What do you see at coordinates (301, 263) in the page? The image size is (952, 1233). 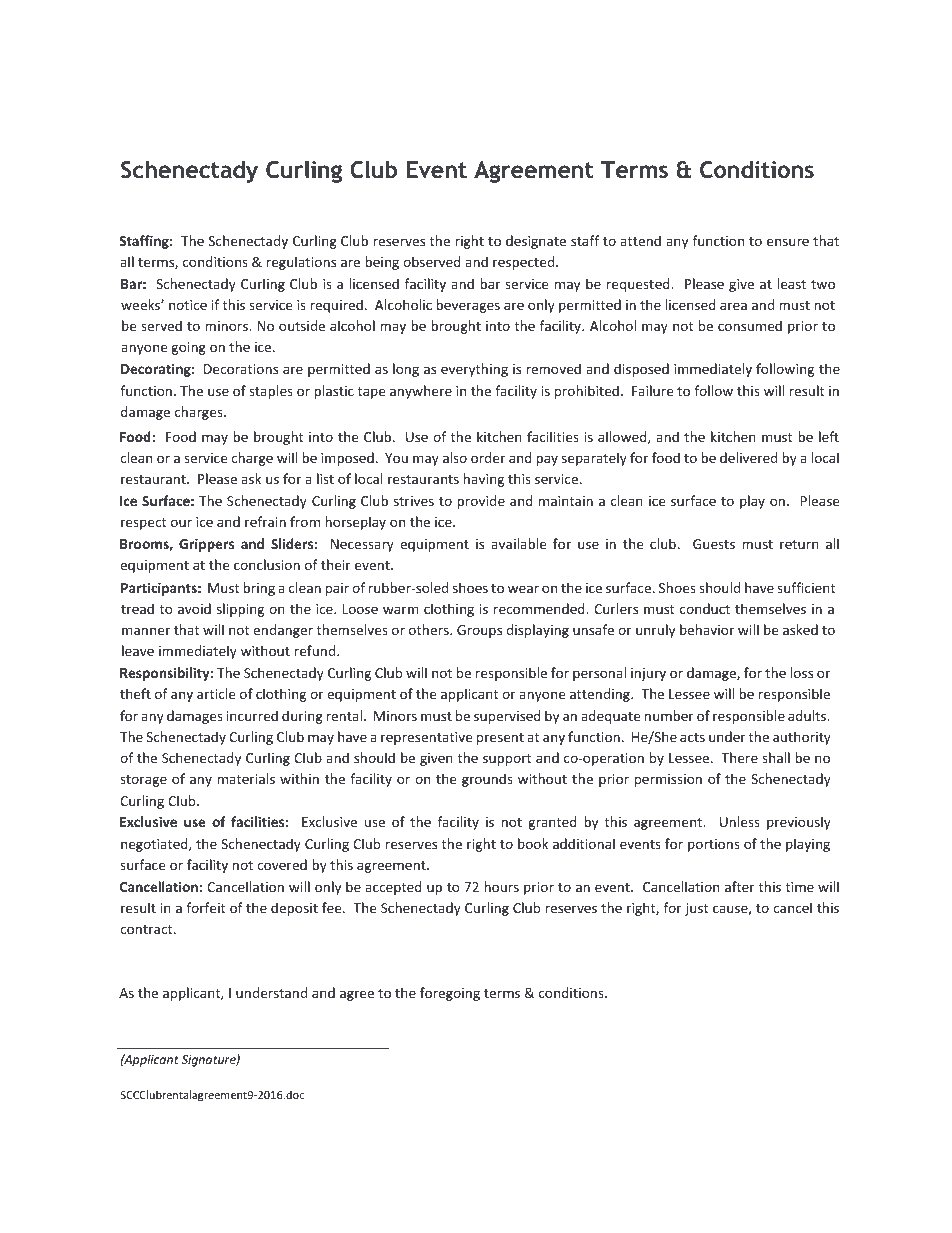 I see `regulations` at bounding box center [301, 263].
